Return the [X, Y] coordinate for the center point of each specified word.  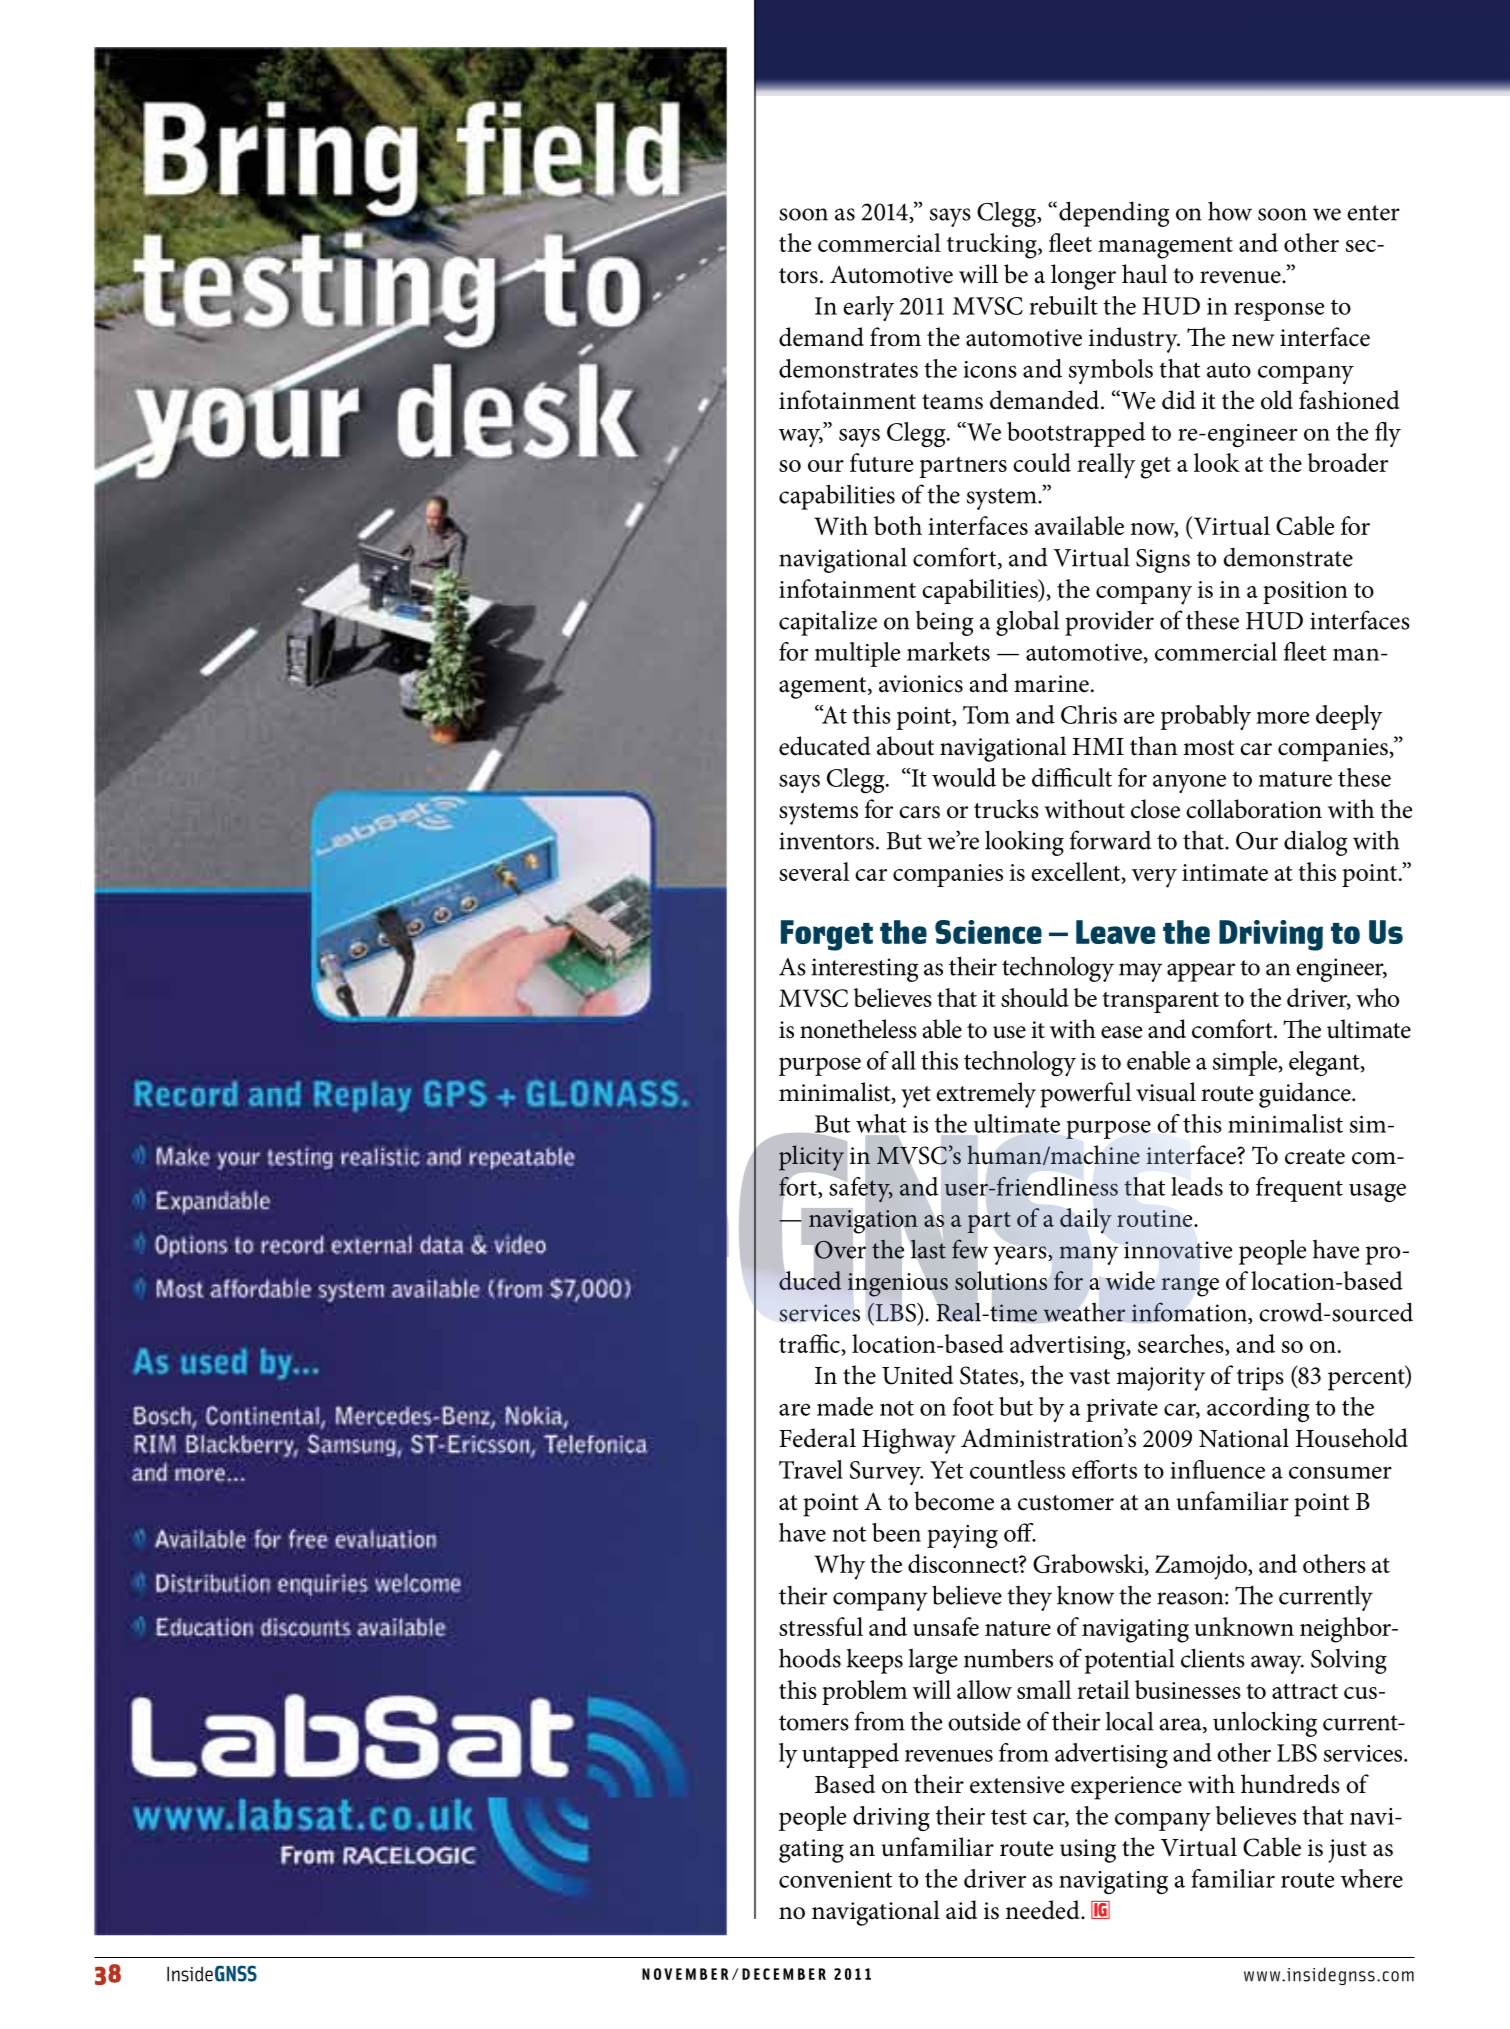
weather [1084, 1312]
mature [1295, 779]
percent [1367, 1379]
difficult [1072, 777]
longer [1083, 277]
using [1088, 1851]
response [1279, 311]
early [868, 308]
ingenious [898, 1285]
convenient [835, 1879]
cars [919, 812]
